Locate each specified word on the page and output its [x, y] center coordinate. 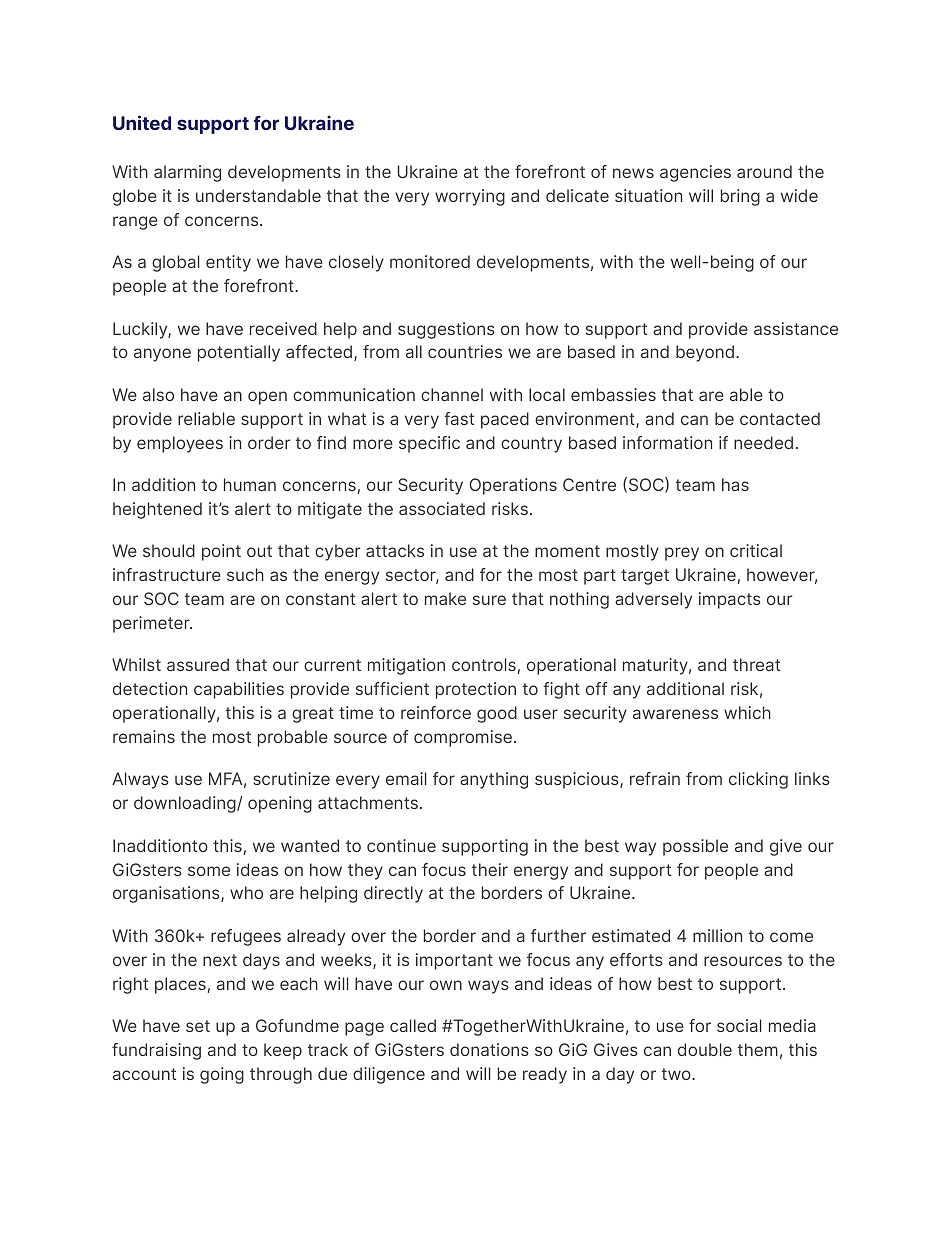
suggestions [446, 330]
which [747, 712]
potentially [239, 353]
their [490, 869]
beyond [705, 353]
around [764, 171]
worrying [470, 197]
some [209, 871]
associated [442, 508]
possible [695, 847]
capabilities [239, 690]
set [198, 1026]
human [250, 484]
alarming [187, 173]
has [735, 484]
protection [476, 690]
